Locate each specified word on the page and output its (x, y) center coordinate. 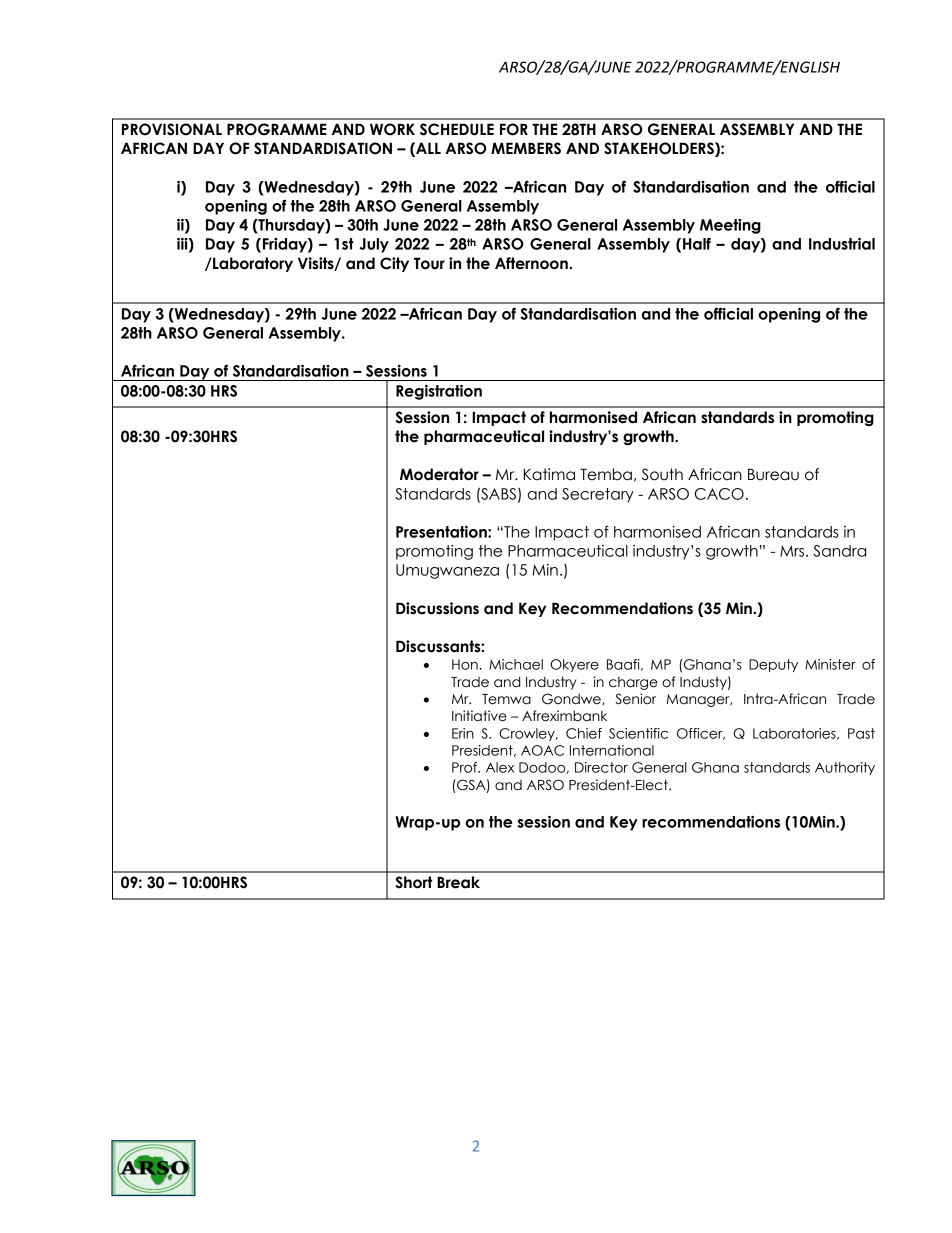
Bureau (773, 474)
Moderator (439, 474)
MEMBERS (526, 148)
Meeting (730, 226)
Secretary (598, 495)
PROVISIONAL (172, 129)
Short (413, 882)
